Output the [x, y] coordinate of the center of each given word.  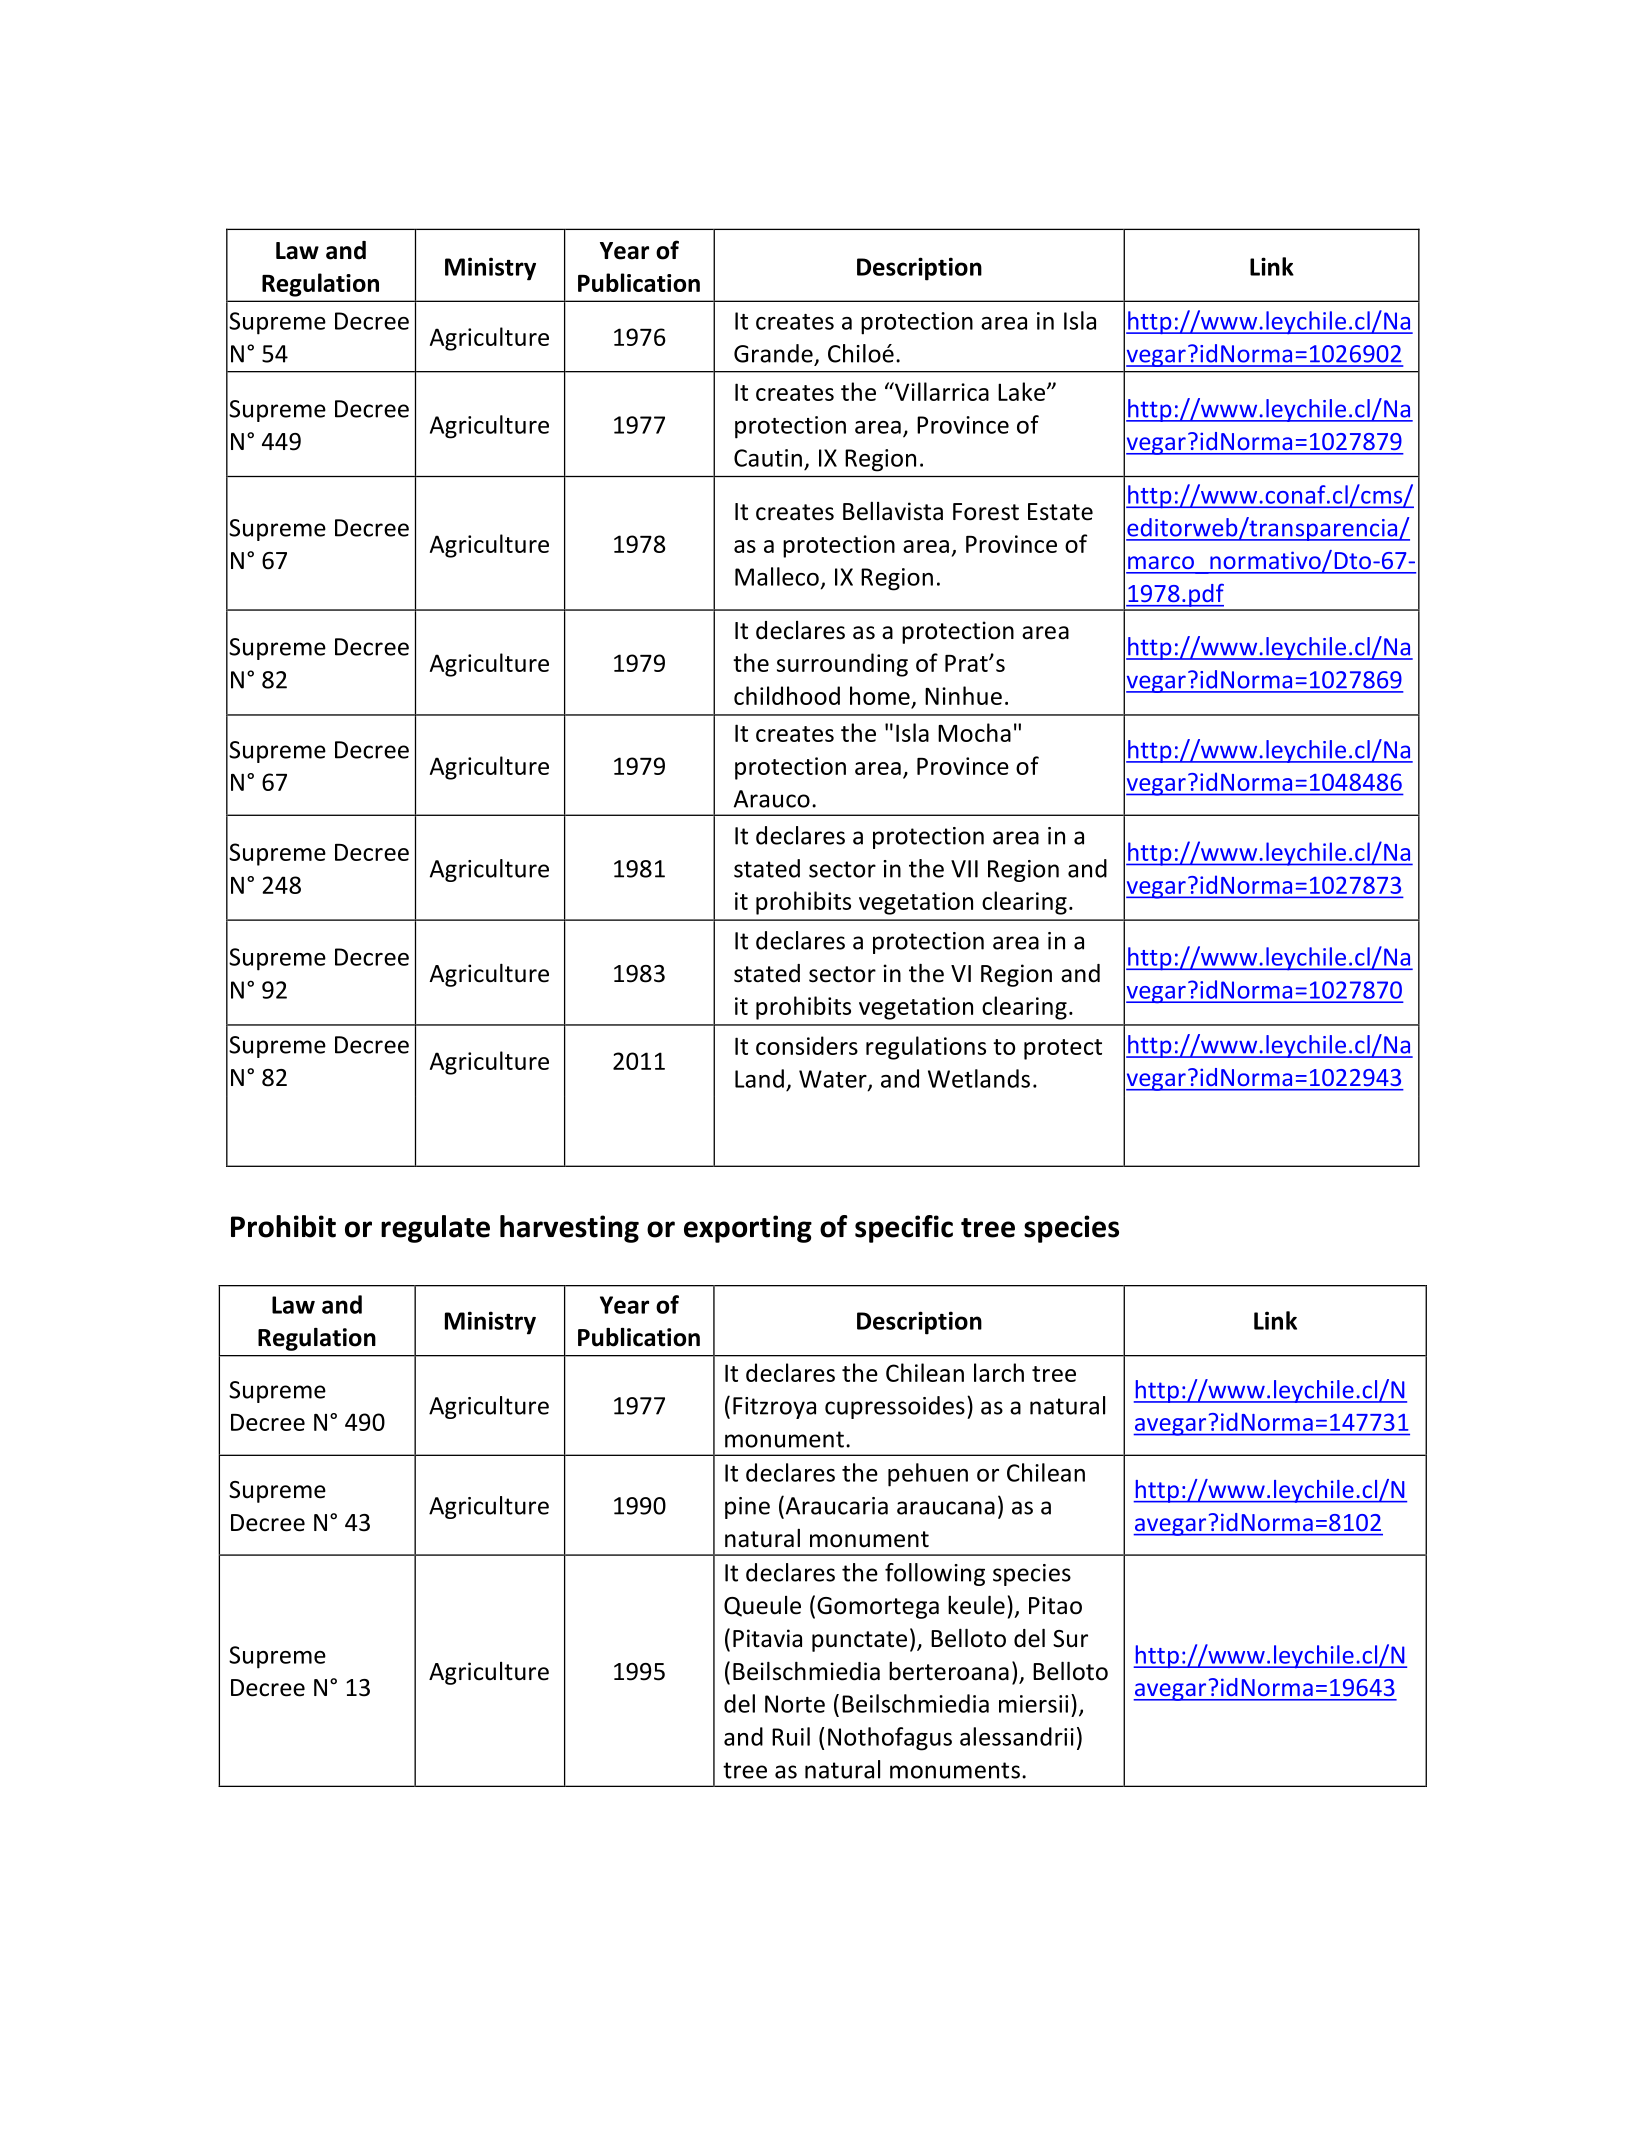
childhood [787, 695]
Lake [1021, 391]
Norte [795, 1704]
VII [964, 869]
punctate [859, 1641]
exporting [748, 1229]
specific [904, 1229]
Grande [773, 353]
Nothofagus [890, 1739]
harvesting [569, 1229]
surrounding [842, 665]
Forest [986, 512]
